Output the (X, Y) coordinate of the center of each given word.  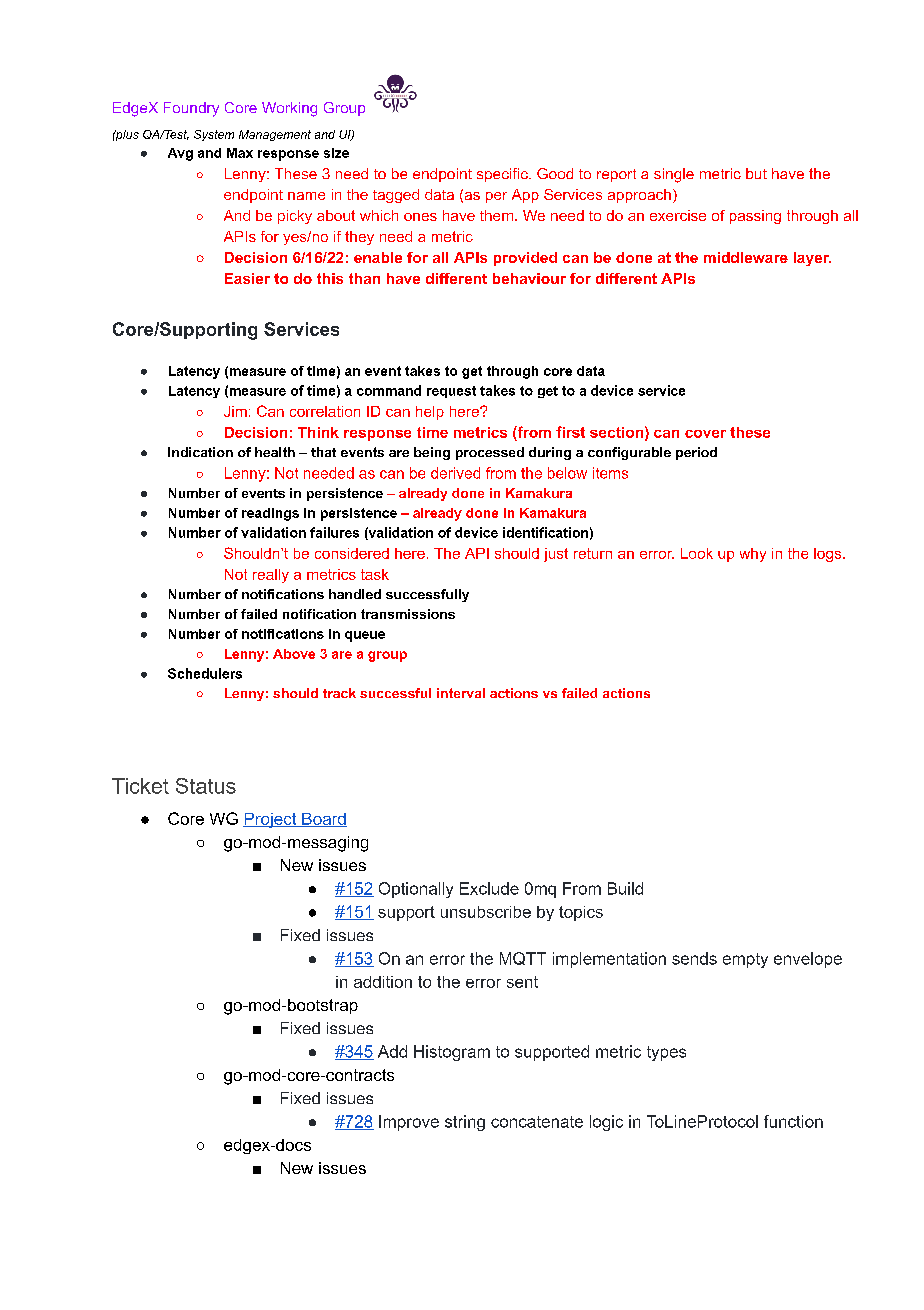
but (756, 173)
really (271, 576)
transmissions (408, 614)
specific (503, 175)
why (753, 555)
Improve (409, 1123)
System (214, 135)
